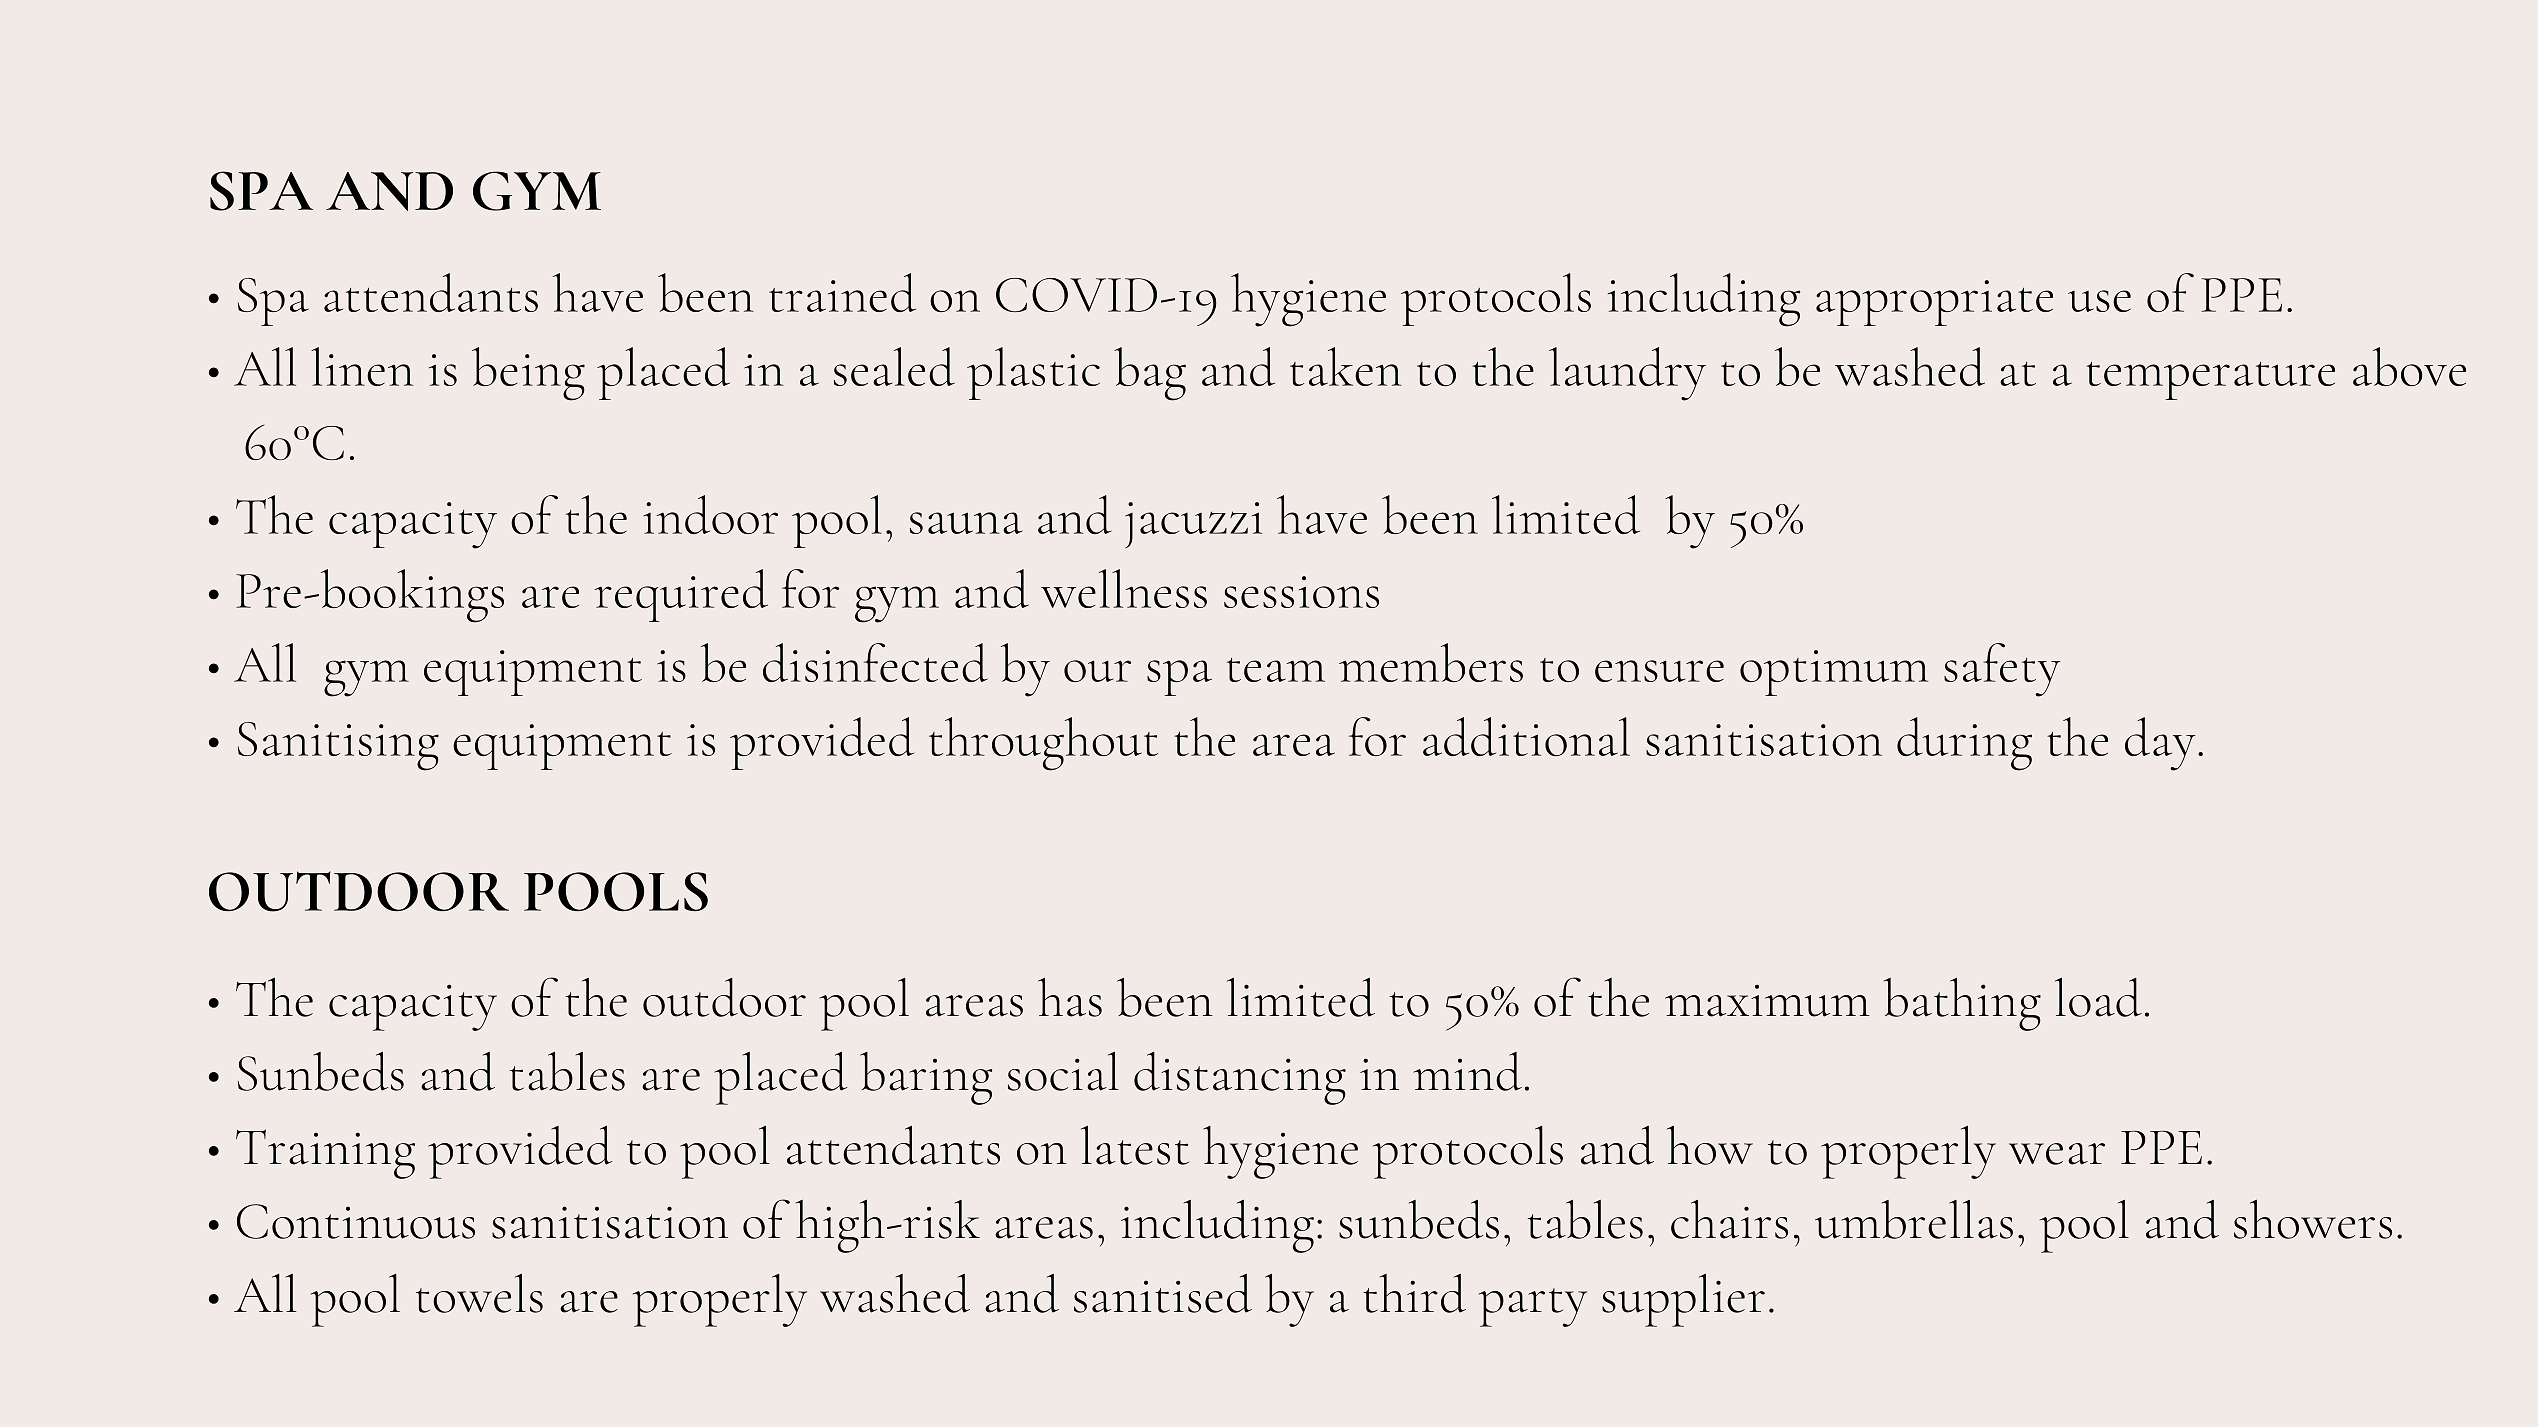 The image size is (2538, 1427). What do you see at coordinates (1345, 366) in the screenshot?
I see `taken` at bounding box center [1345, 366].
